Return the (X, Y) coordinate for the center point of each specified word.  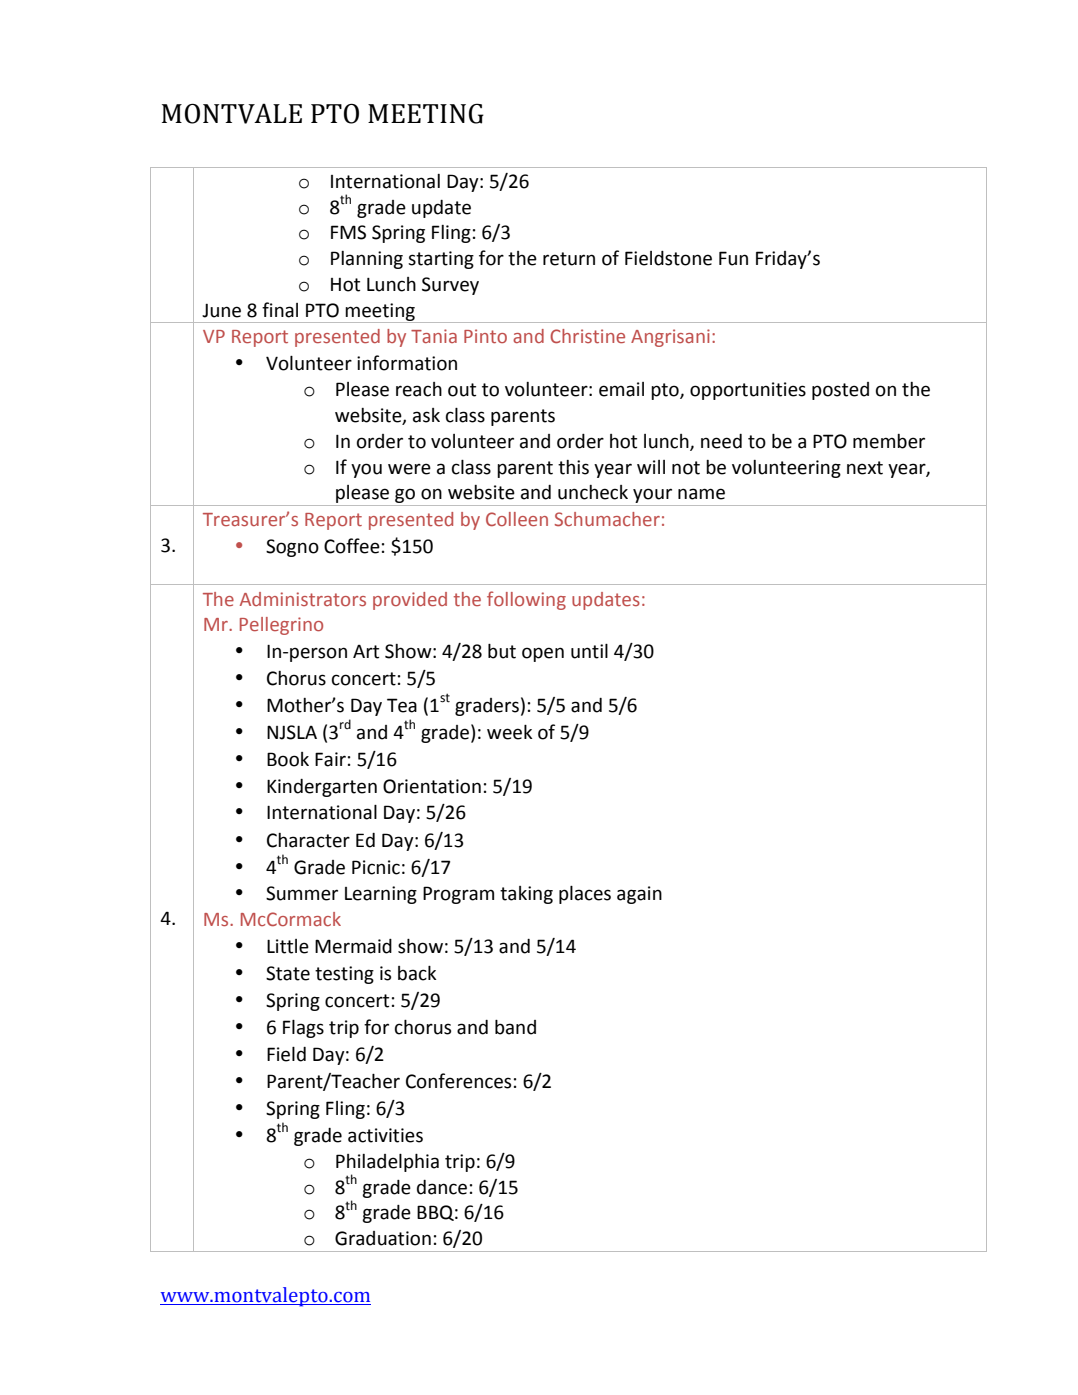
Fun (733, 258)
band (515, 1027)
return (569, 259)
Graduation (383, 1238)
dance (442, 1187)
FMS (348, 232)
